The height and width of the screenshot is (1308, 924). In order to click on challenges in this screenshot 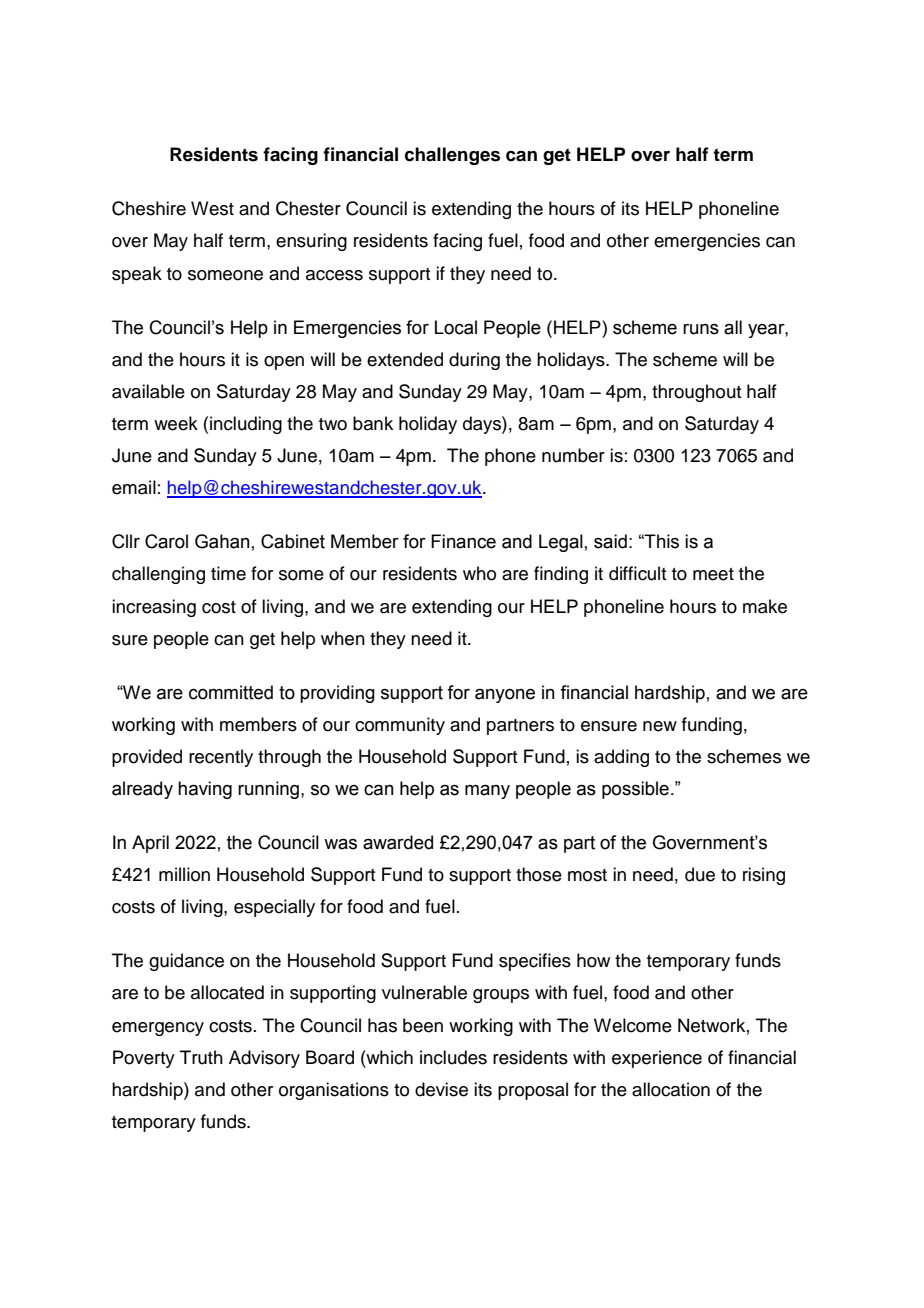, I will do `click(452, 156)`.
